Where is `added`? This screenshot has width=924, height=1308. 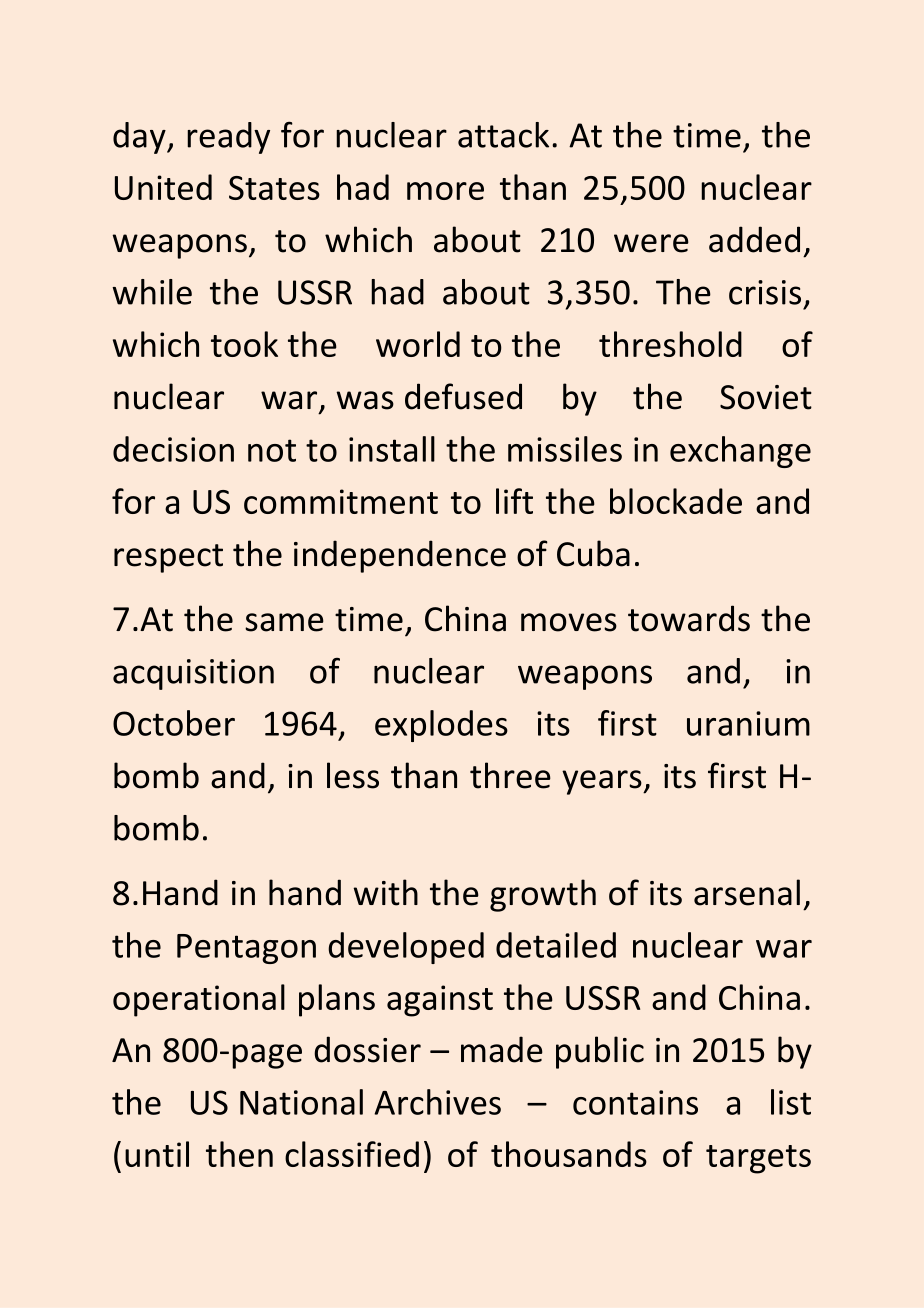 added is located at coordinates (754, 239).
